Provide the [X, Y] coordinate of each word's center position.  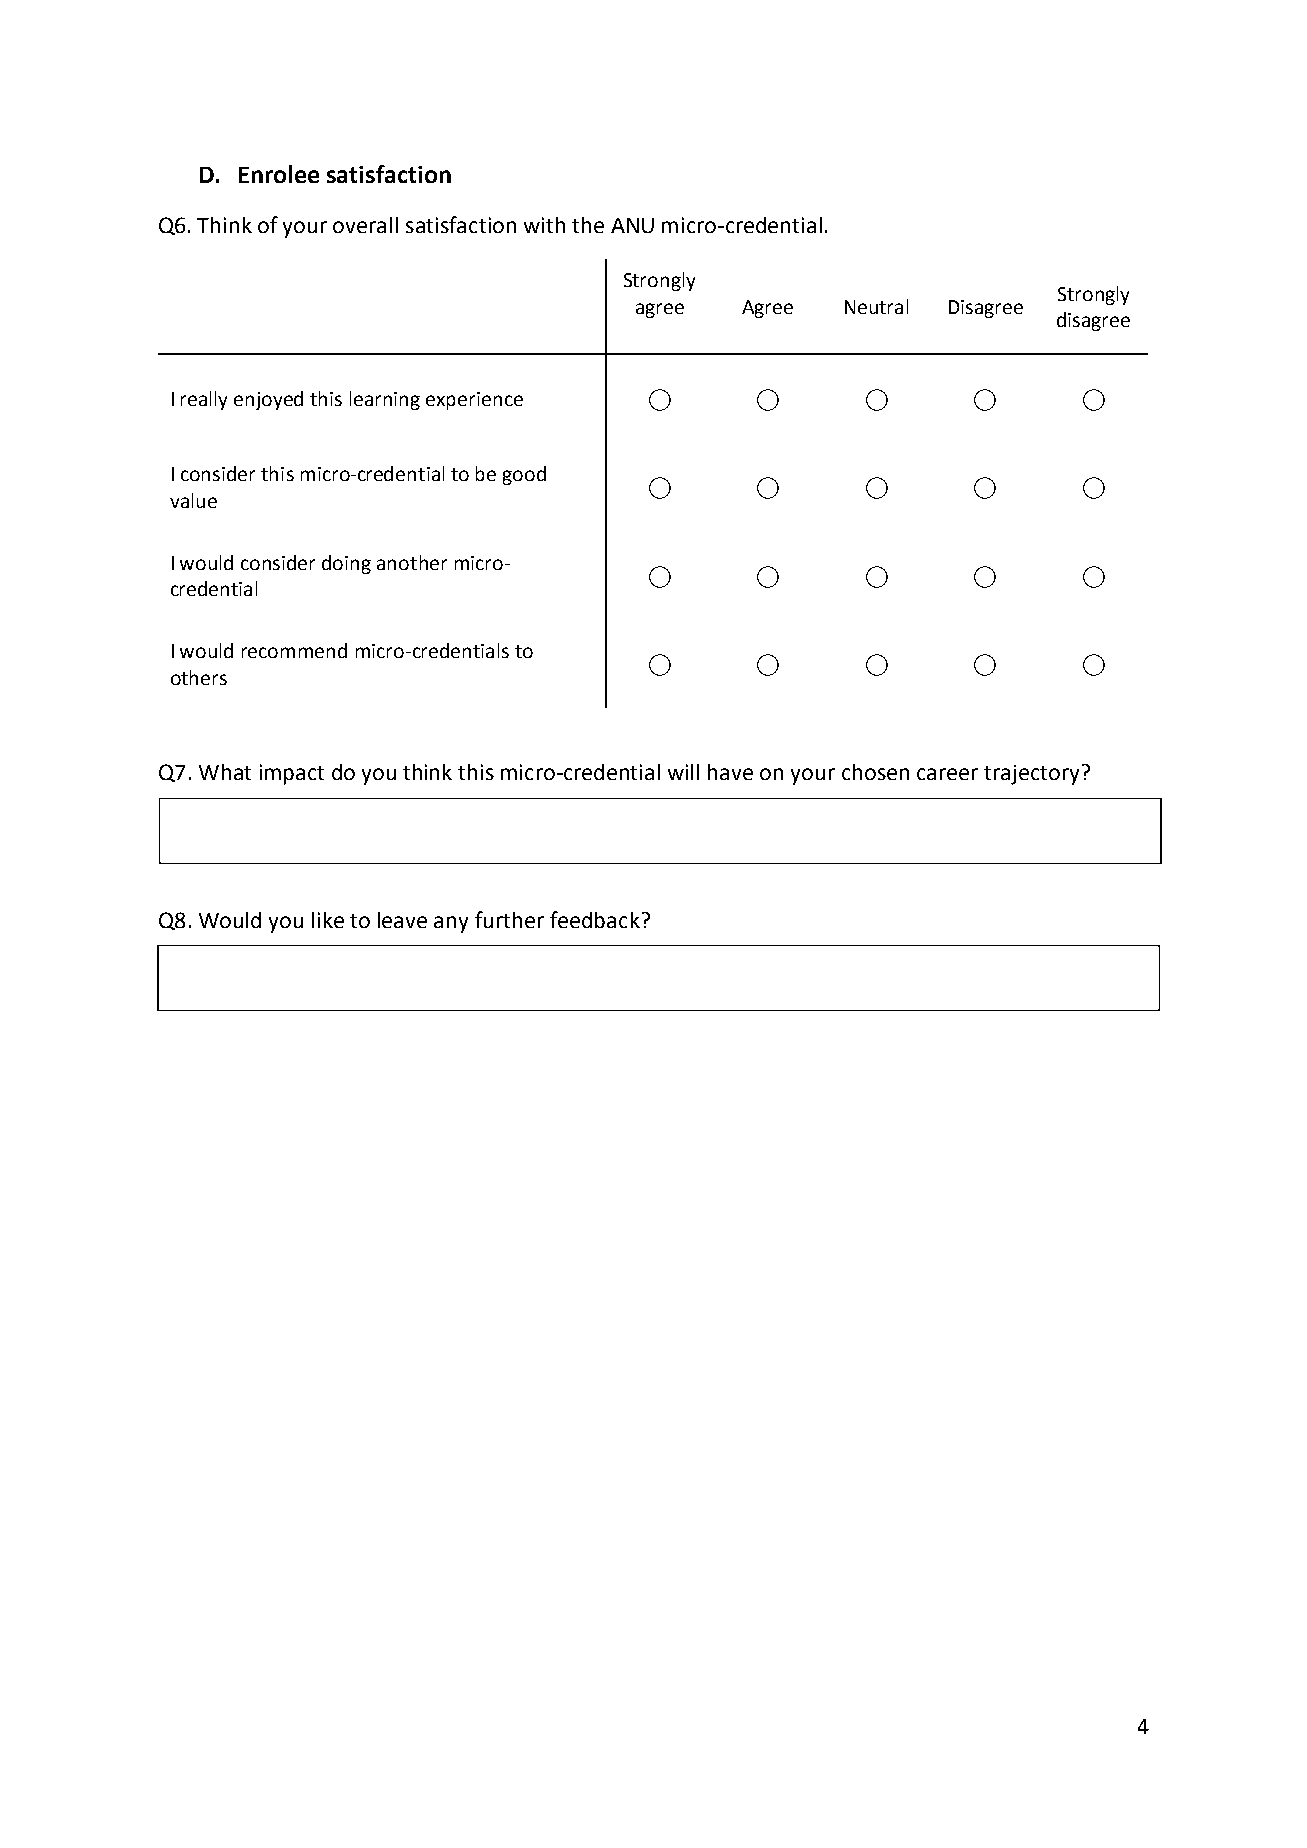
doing [346, 564]
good [524, 475]
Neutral [876, 306]
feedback [595, 919]
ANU [632, 225]
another [412, 562]
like [328, 920]
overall [365, 225]
